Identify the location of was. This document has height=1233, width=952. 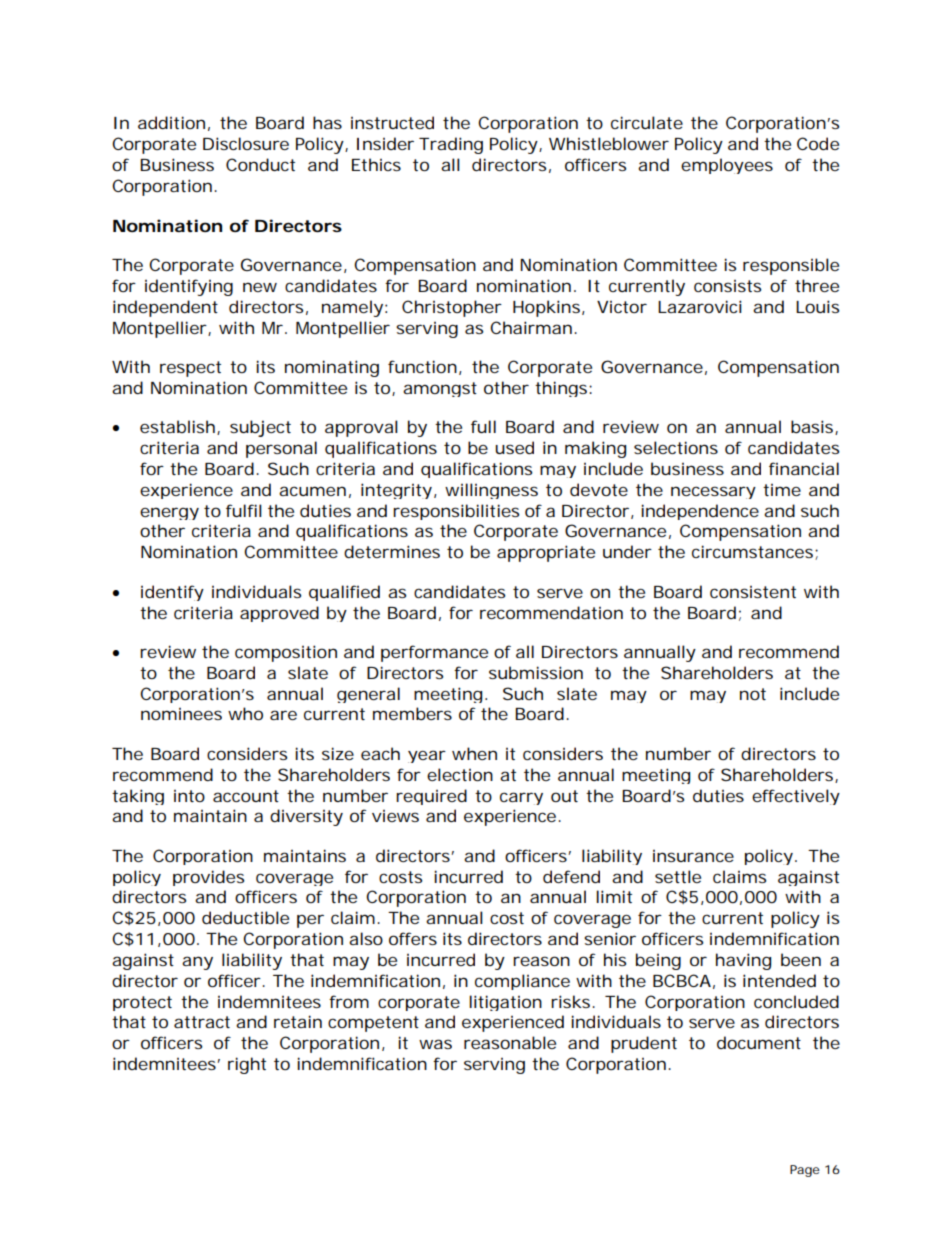
(435, 1044).
